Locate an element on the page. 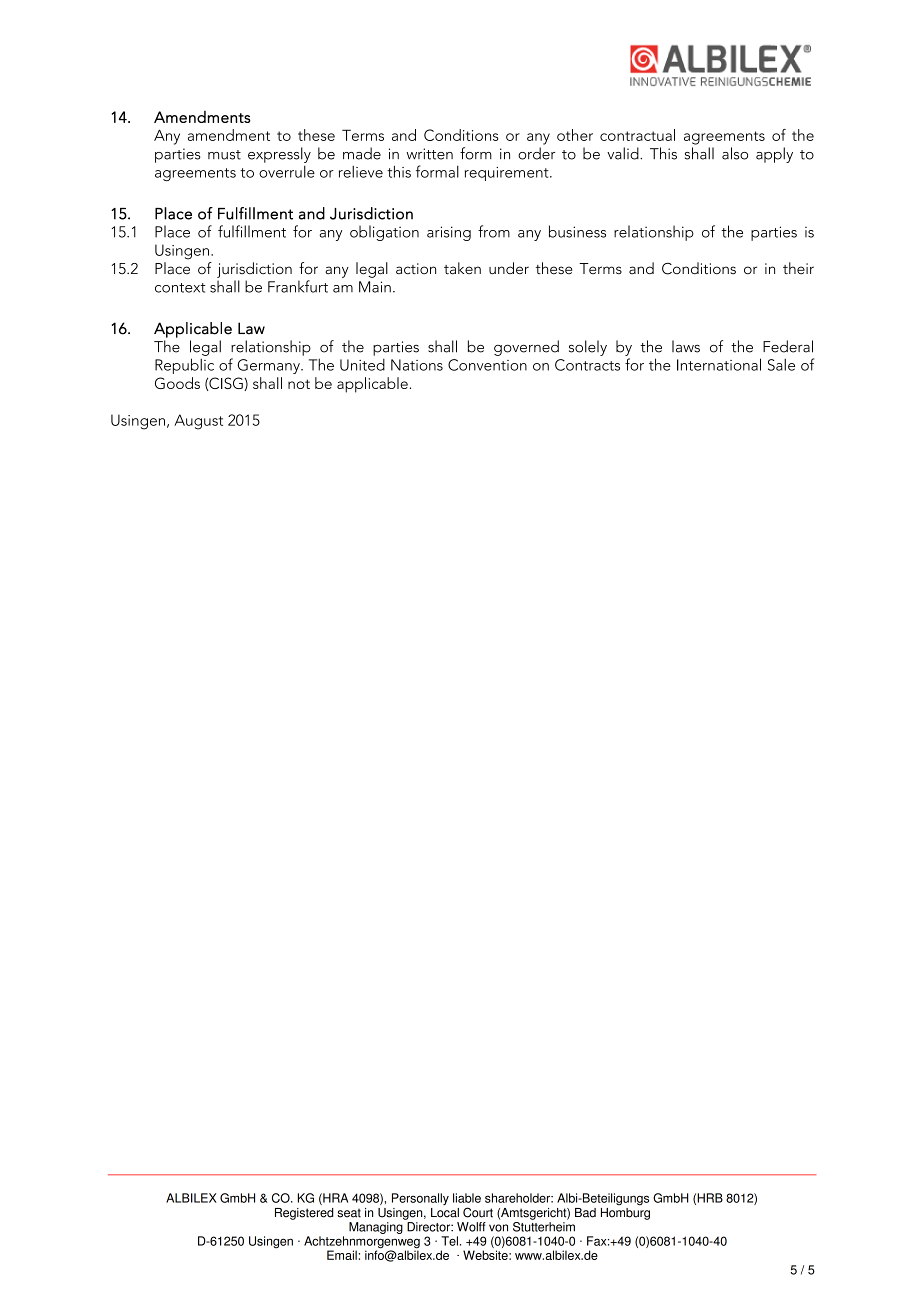  Convention is located at coordinates (487, 365).
